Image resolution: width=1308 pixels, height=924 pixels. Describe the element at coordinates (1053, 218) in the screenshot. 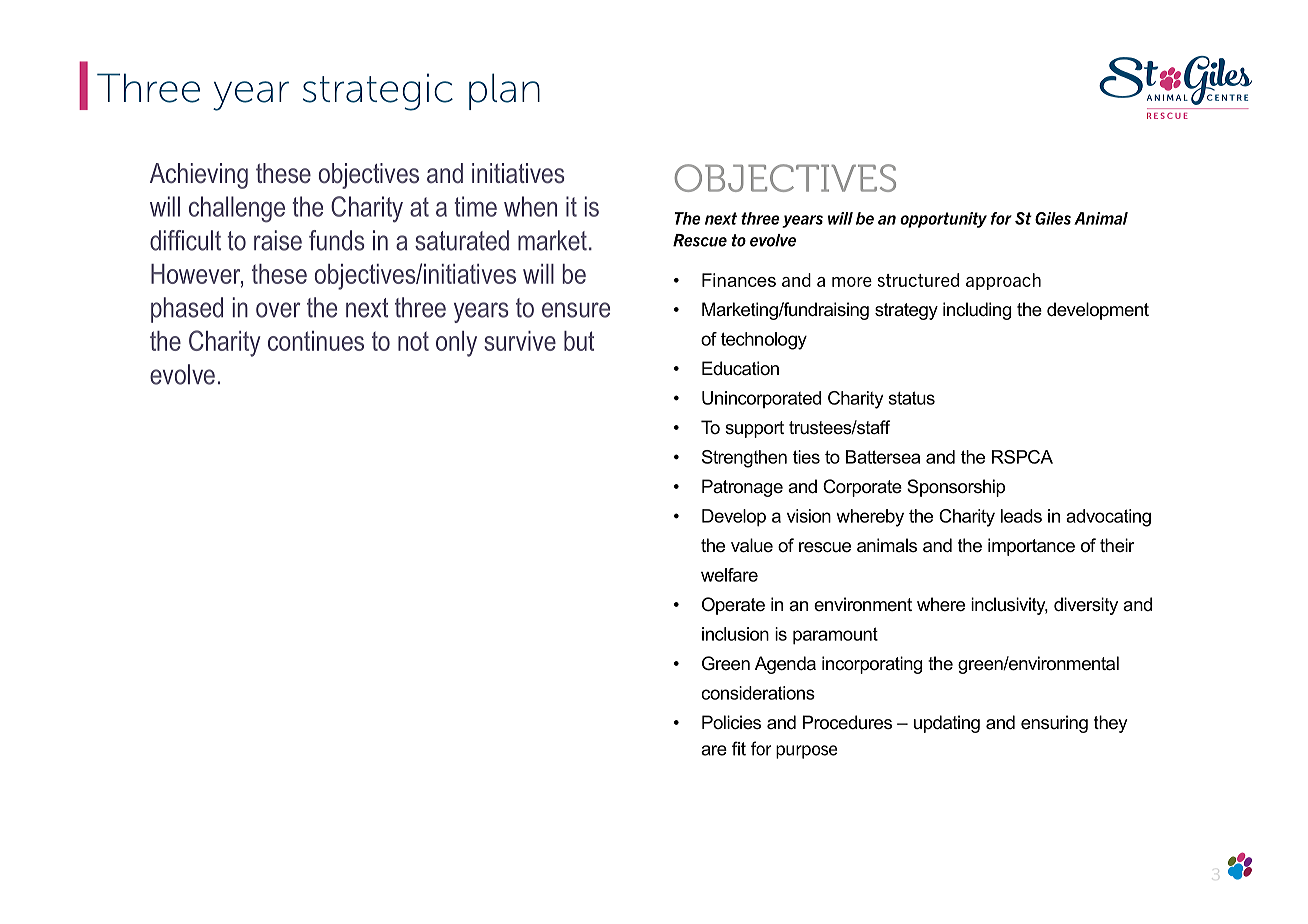

I see `Giles` at that location.
